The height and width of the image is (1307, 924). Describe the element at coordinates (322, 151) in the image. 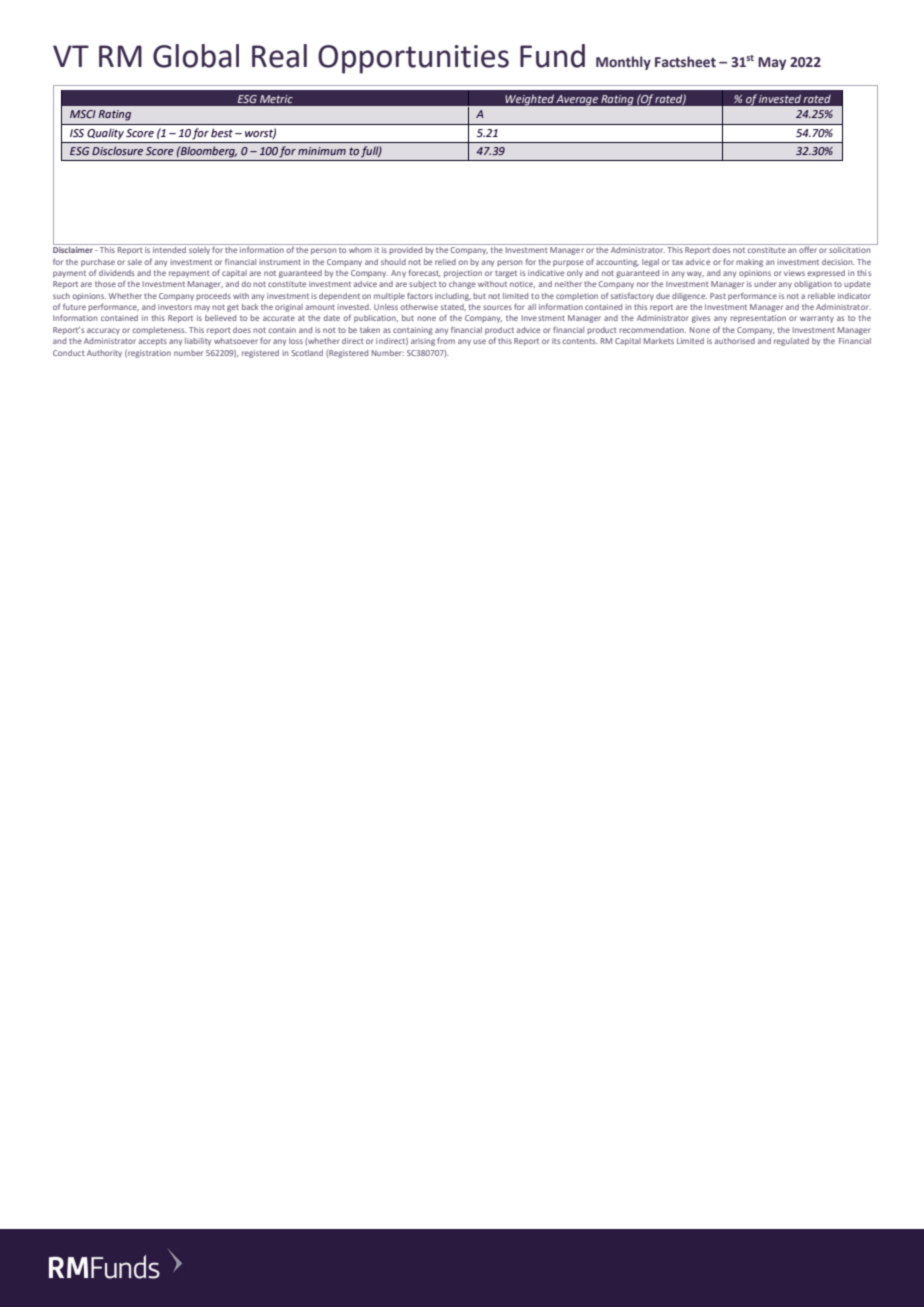

I see `minimum` at that location.
